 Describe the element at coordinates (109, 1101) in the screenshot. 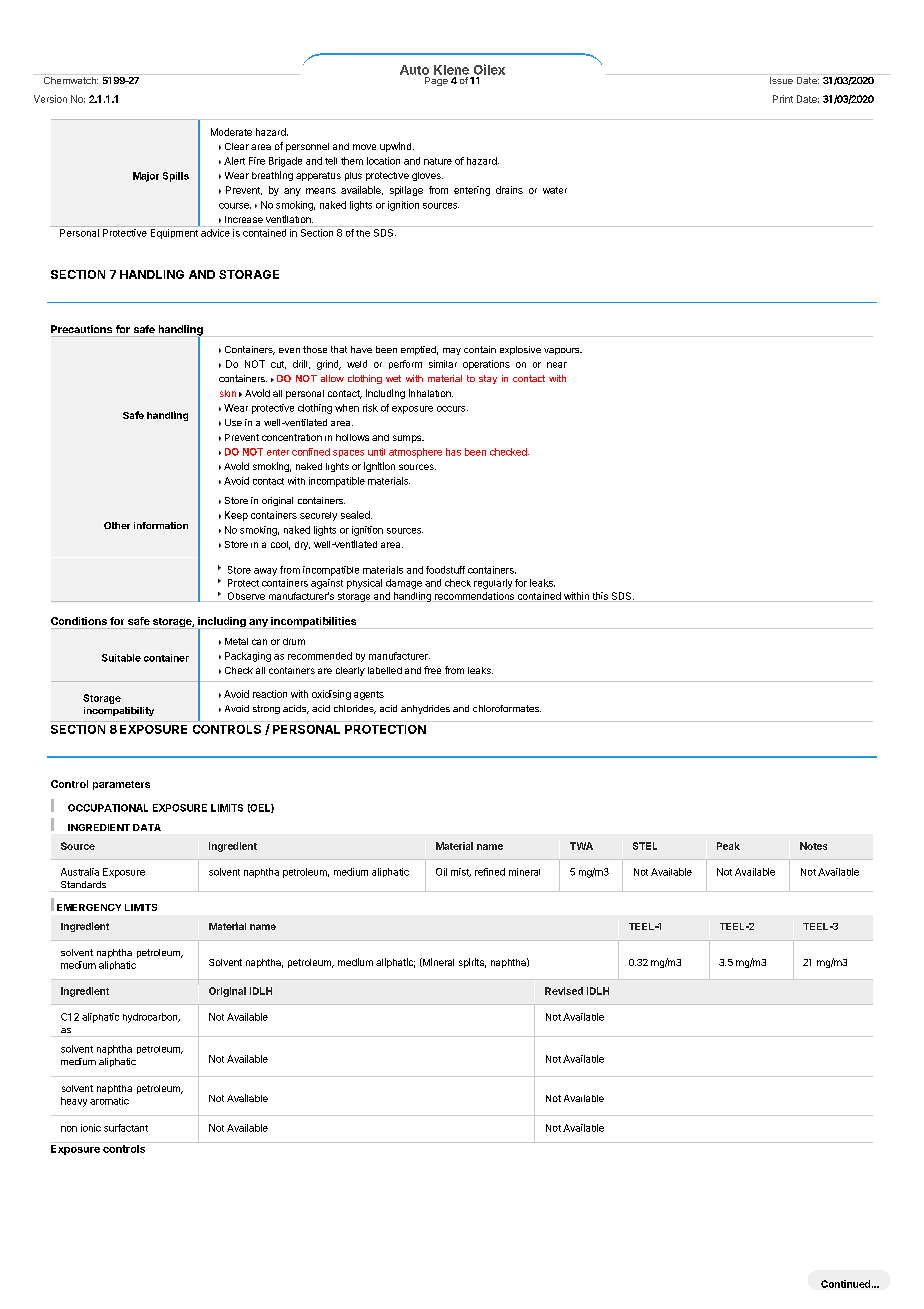

I see `aromatic` at that location.
